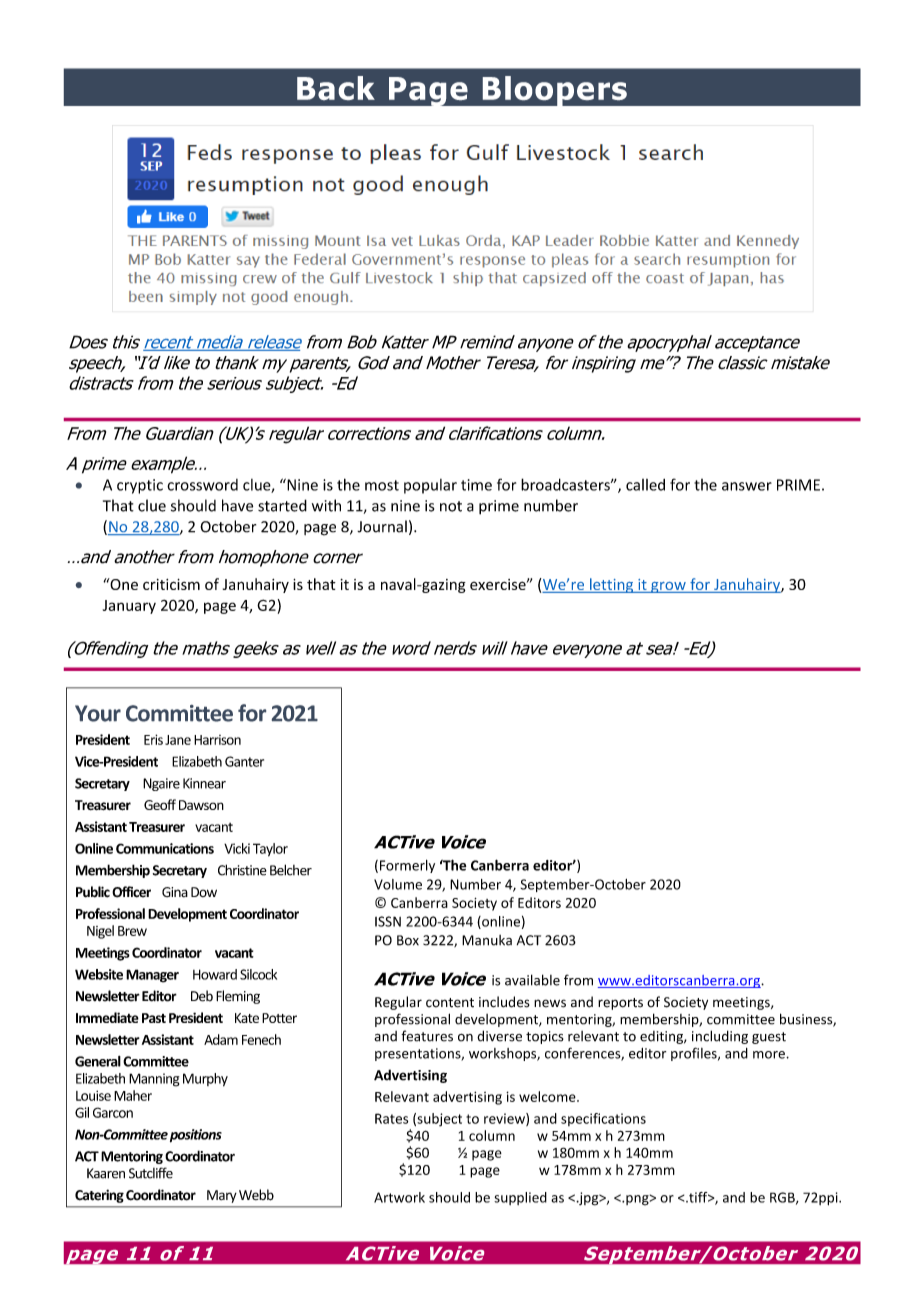  Describe the element at coordinates (430, 486) in the screenshot. I see `popular` at that location.
